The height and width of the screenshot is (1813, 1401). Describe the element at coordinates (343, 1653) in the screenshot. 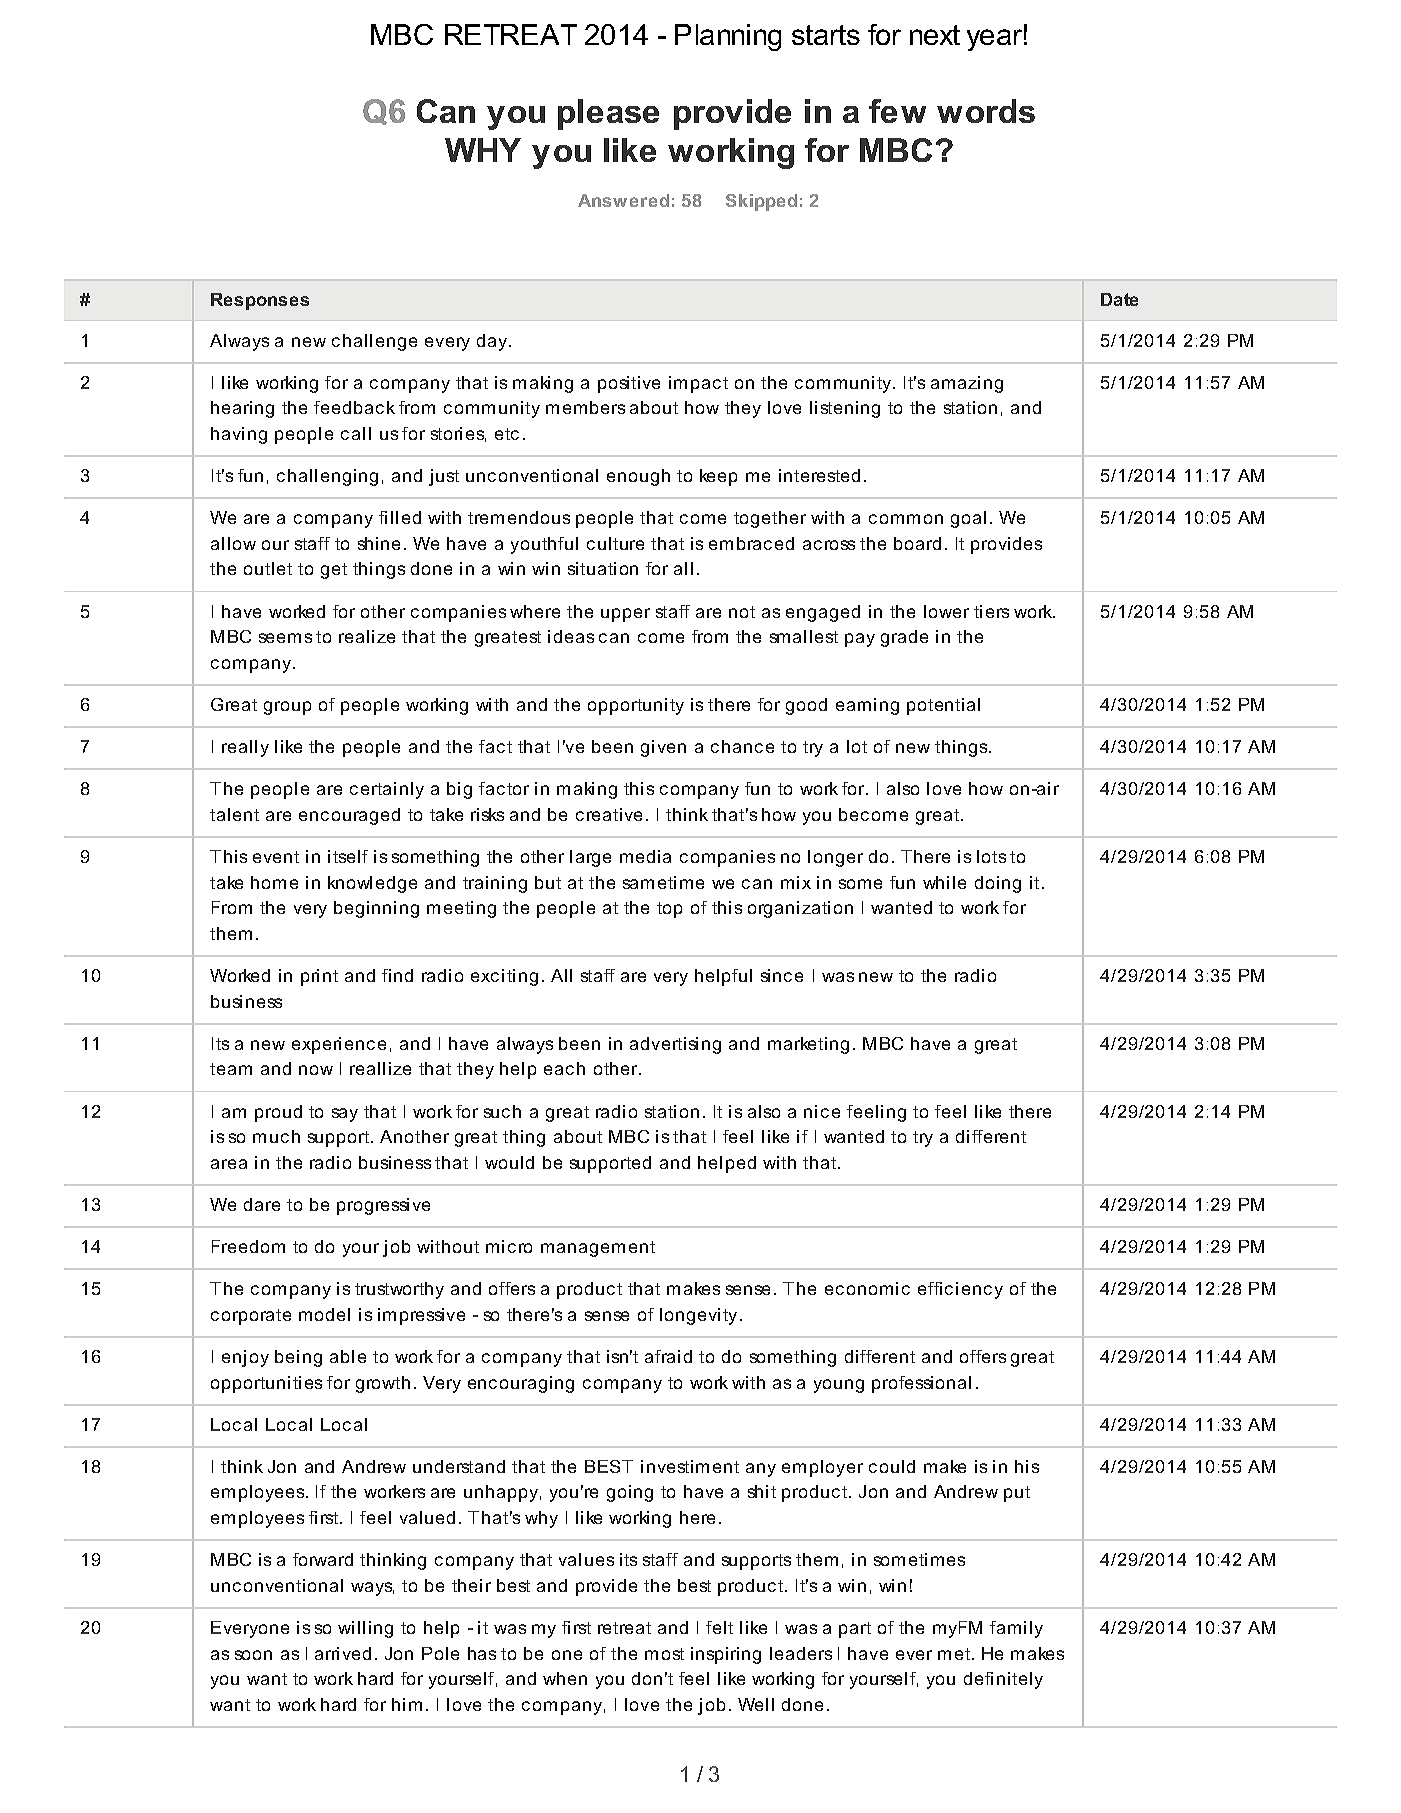

I see `arrived` at that location.
